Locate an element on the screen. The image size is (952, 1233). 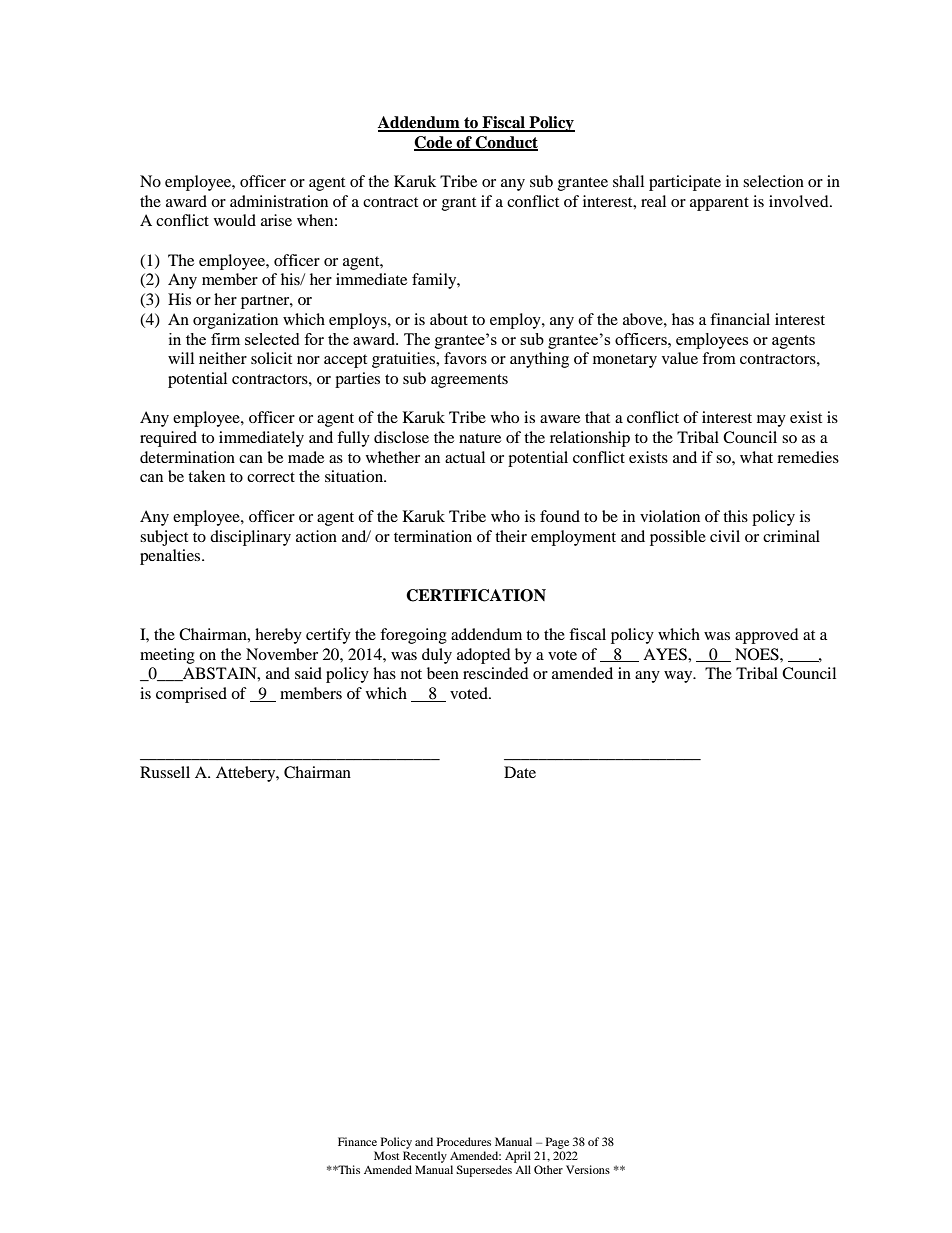
civil is located at coordinates (725, 536).
